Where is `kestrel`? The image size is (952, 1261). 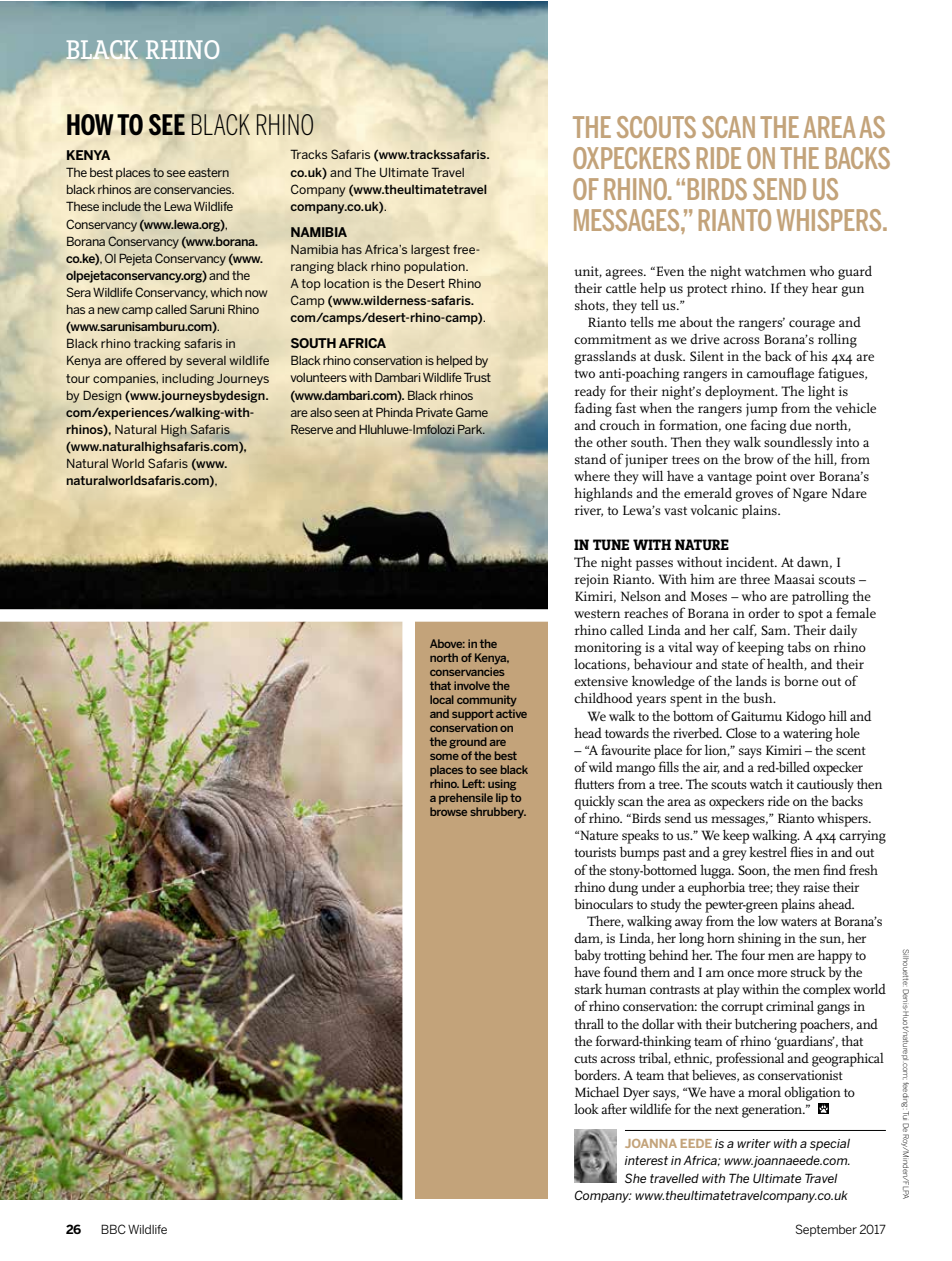 kestrel is located at coordinates (768, 851).
